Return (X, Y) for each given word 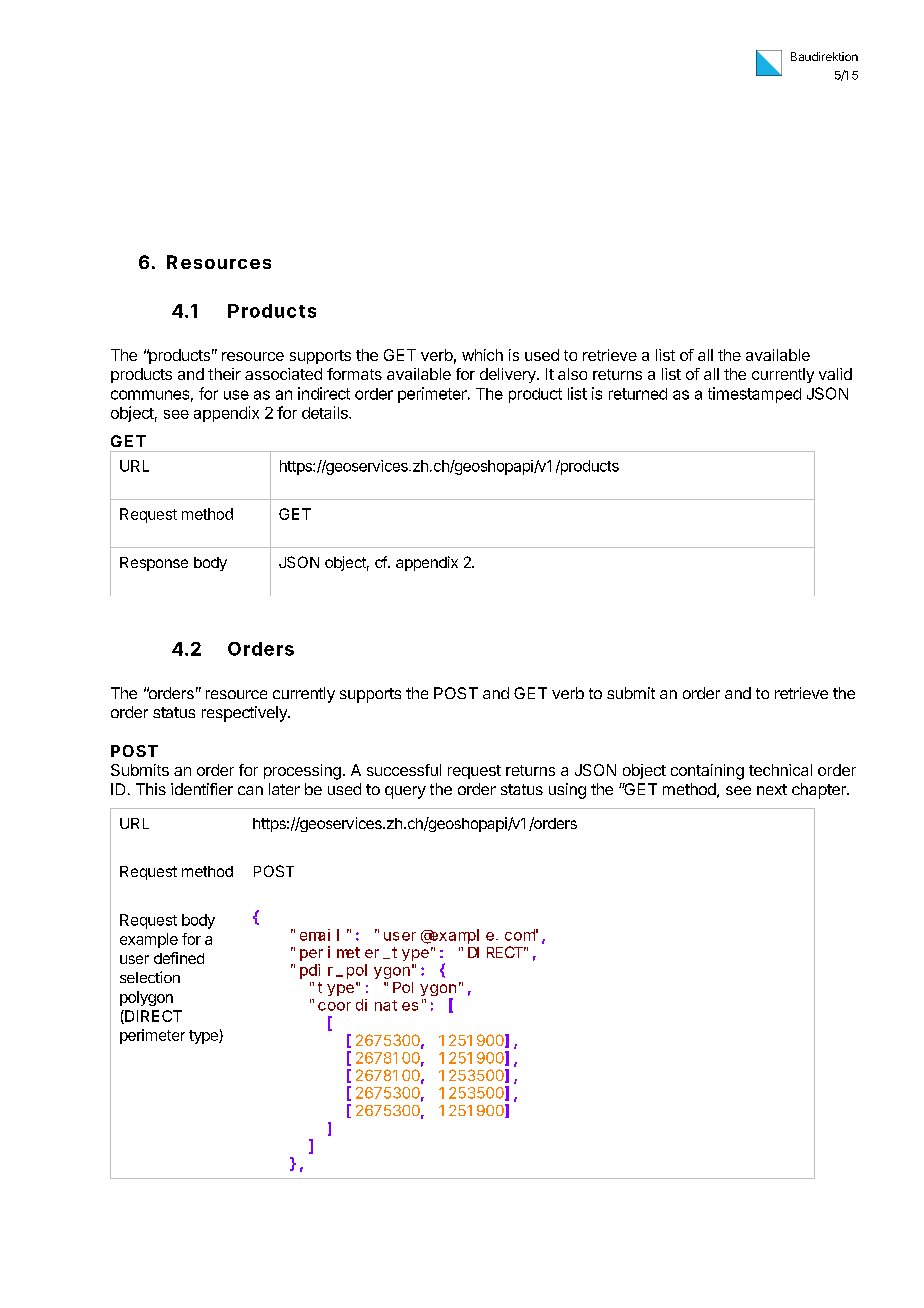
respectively (245, 714)
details (326, 412)
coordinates (368, 1005)
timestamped (754, 395)
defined (179, 958)
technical (780, 770)
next (772, 789)
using (567, 791)
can (250, 790)
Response (154, 564)
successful (404, 770)
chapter (820, 791)
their (224, 374)
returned (638, 394)
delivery (509, 375)
